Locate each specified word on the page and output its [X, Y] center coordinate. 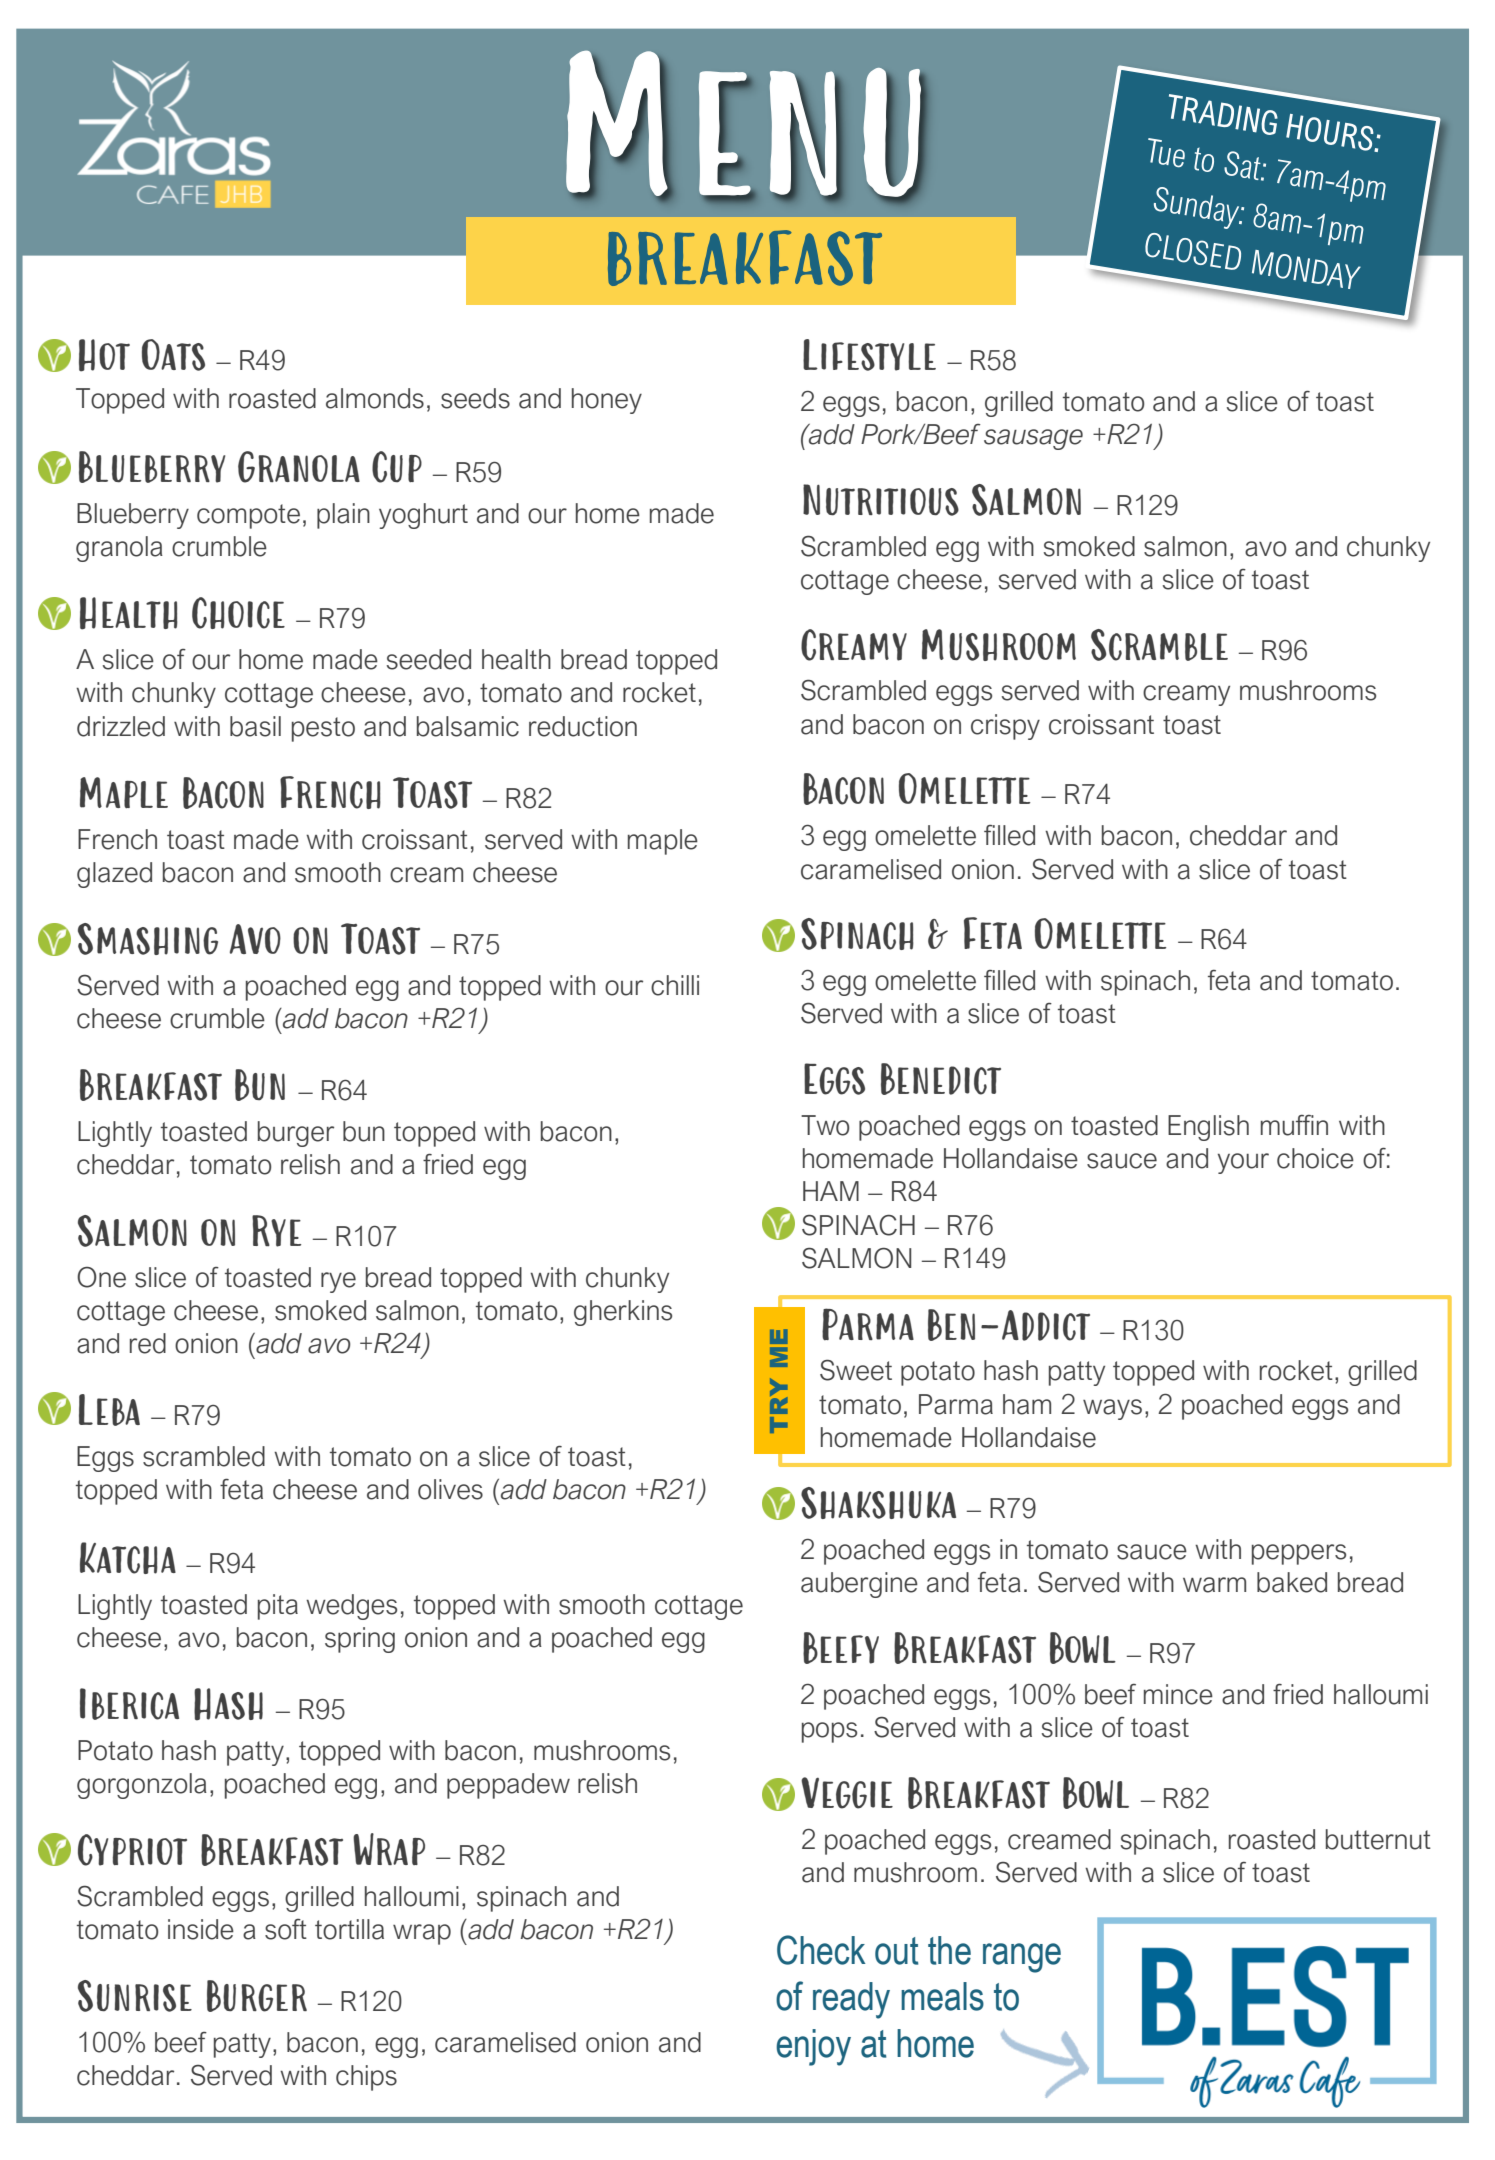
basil [255, 726]
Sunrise [135, 1996]
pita [278, 1607]
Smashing [148, 939]
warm [1214, 1585]
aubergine [859, 1585]
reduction [583, 726]
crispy [1005, 727]
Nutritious [881, 500]
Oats [173, 355]
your [1243, 1163]
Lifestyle [869, 355]
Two [825, 1125]
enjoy [813, 2047]
